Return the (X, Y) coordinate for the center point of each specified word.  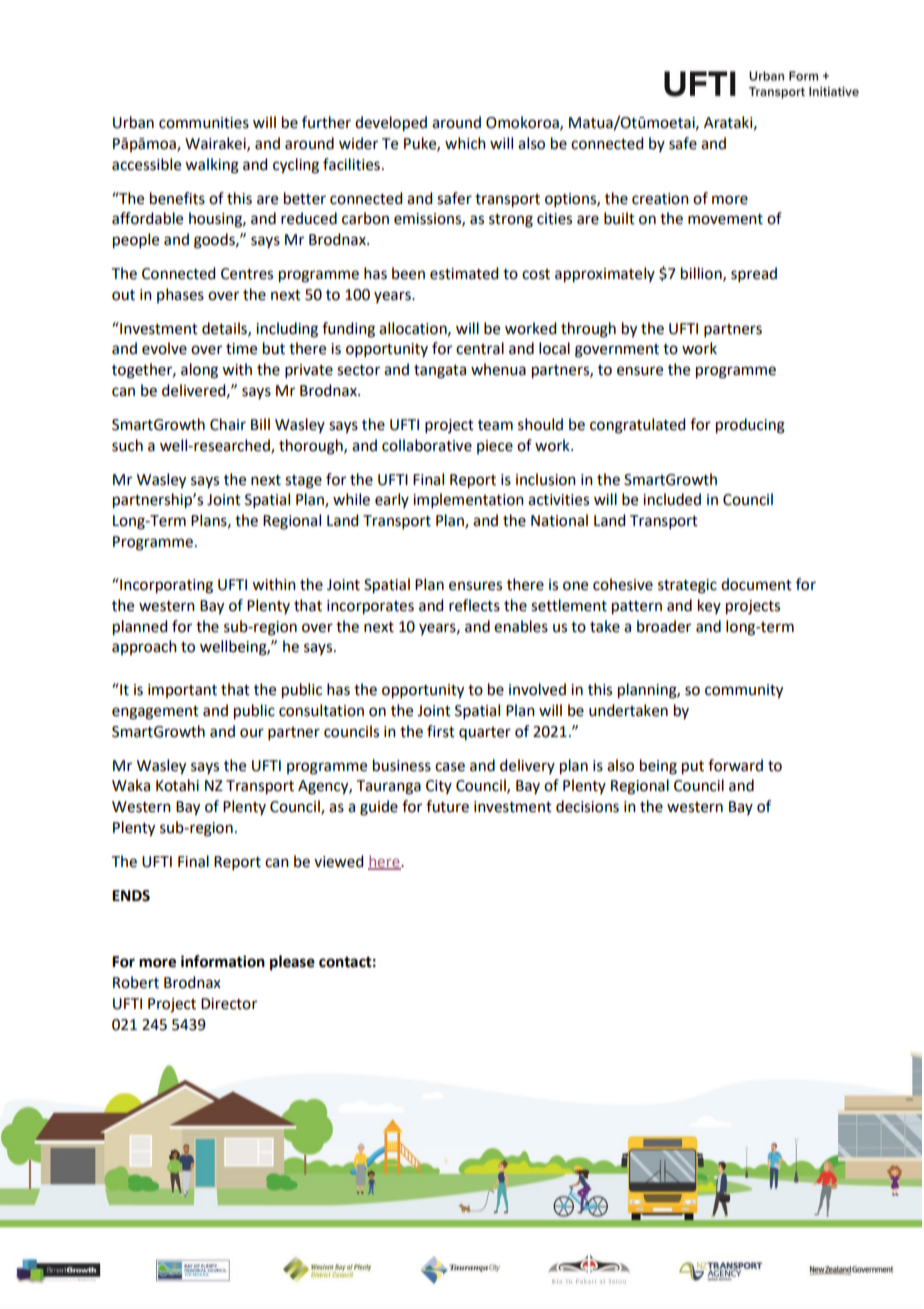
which (465, 143)
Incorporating (165, 586)
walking (212, 166)
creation (660, 199)
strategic (687, 586)
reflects (474, 605)
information (223, 961)
